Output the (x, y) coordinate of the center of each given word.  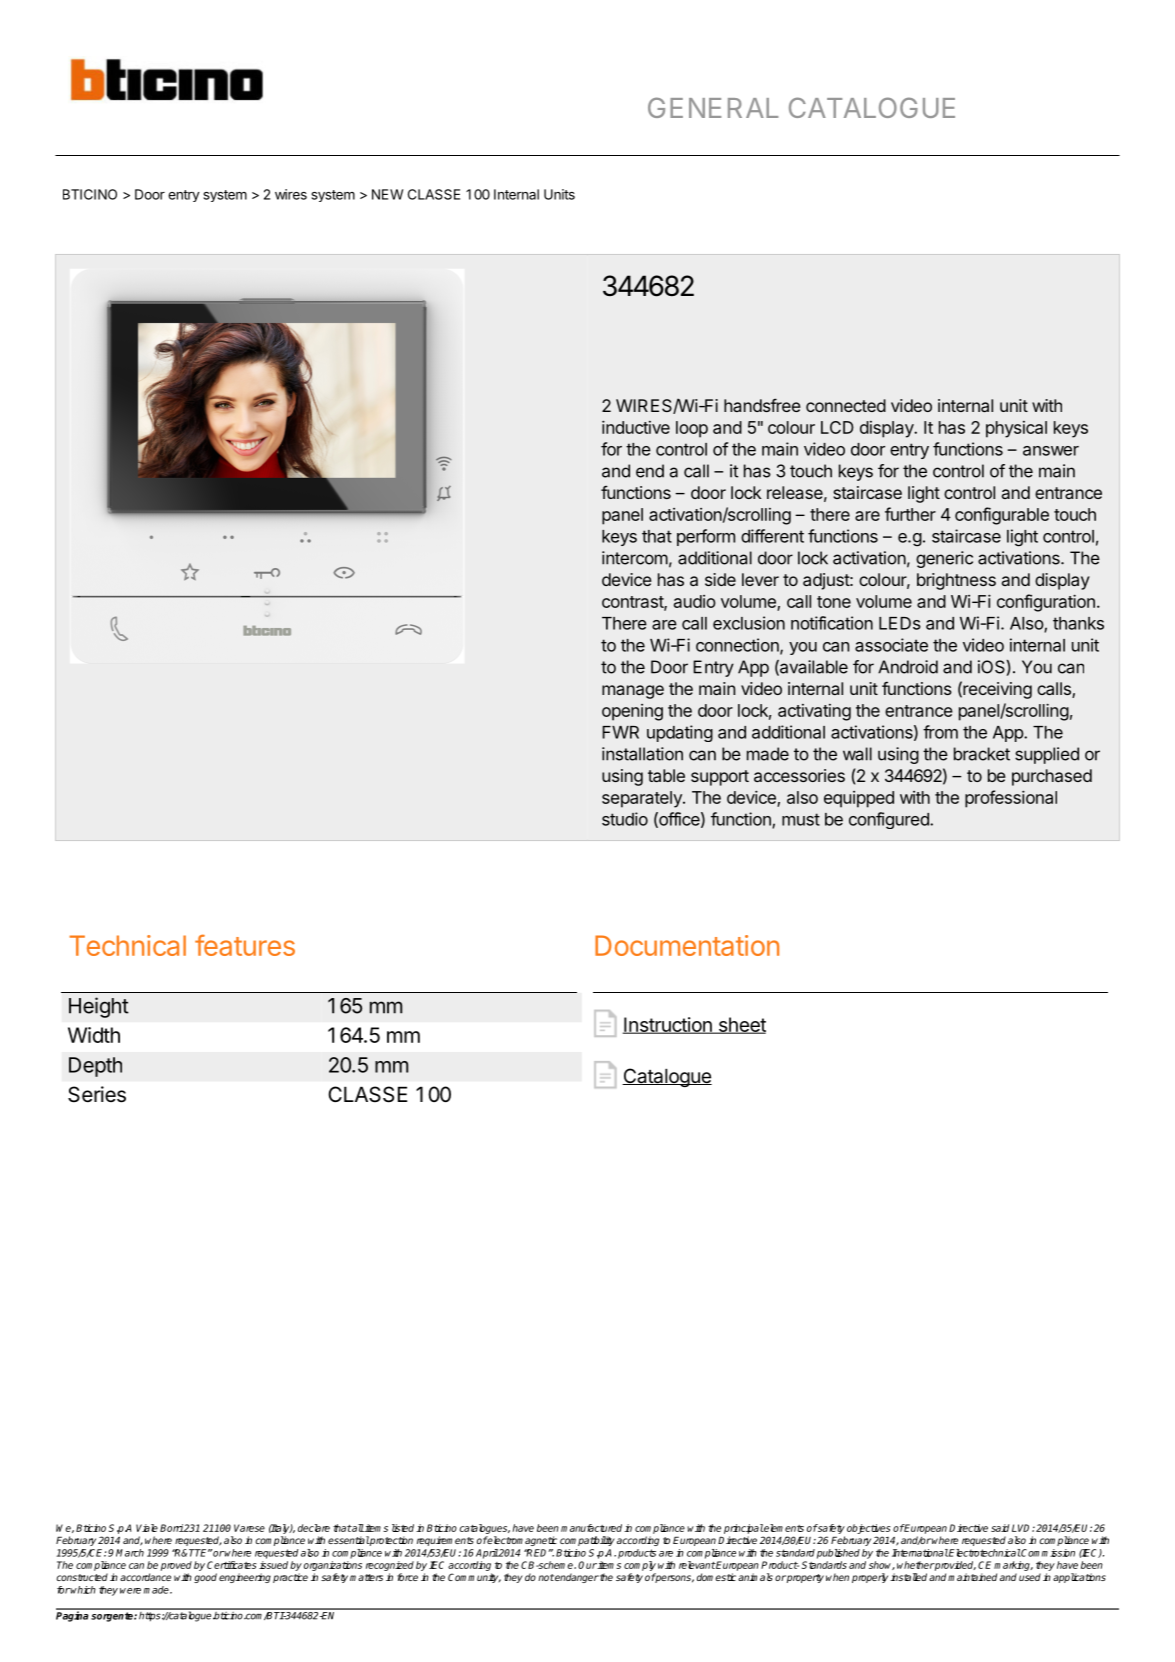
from (940, 732)
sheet (741, 1025)
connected (846, 405)
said (1000, 1528)
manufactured (591, 1528)
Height (99, 1007)
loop (692, 429)
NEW (387, 194)
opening (632, 712)
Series (97, 1094)
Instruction (668, 1025)
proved (176, 1566)
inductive (636, 427)
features (245, 945)
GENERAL (713, 107)
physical (1016, 429)
